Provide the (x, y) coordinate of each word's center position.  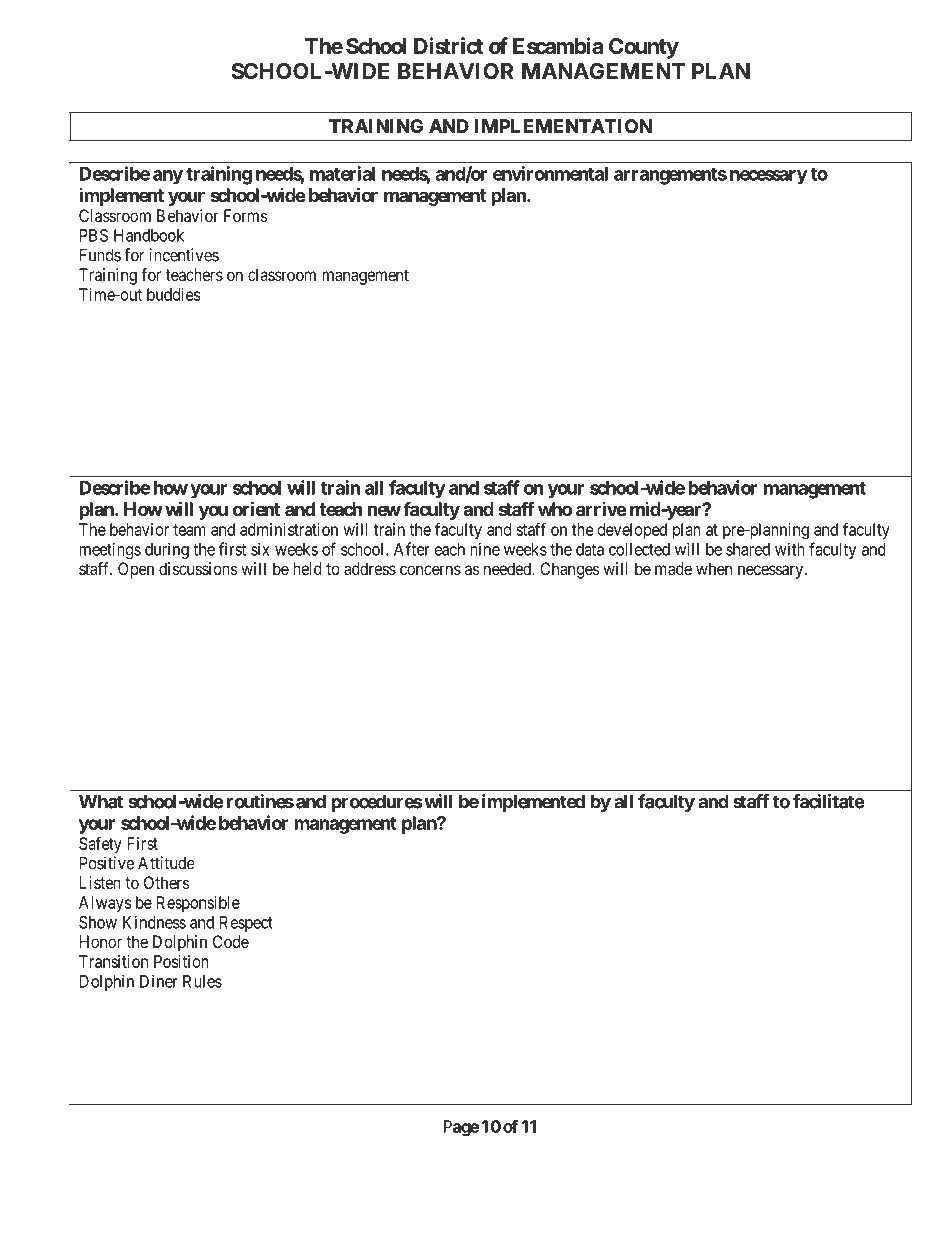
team (189, 530)
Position (181, 961)
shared (748, 549)
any (168, 177)
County (644, 48)
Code (231, 941)
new (384, 510)
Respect (246, 924)
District (448, 46)
